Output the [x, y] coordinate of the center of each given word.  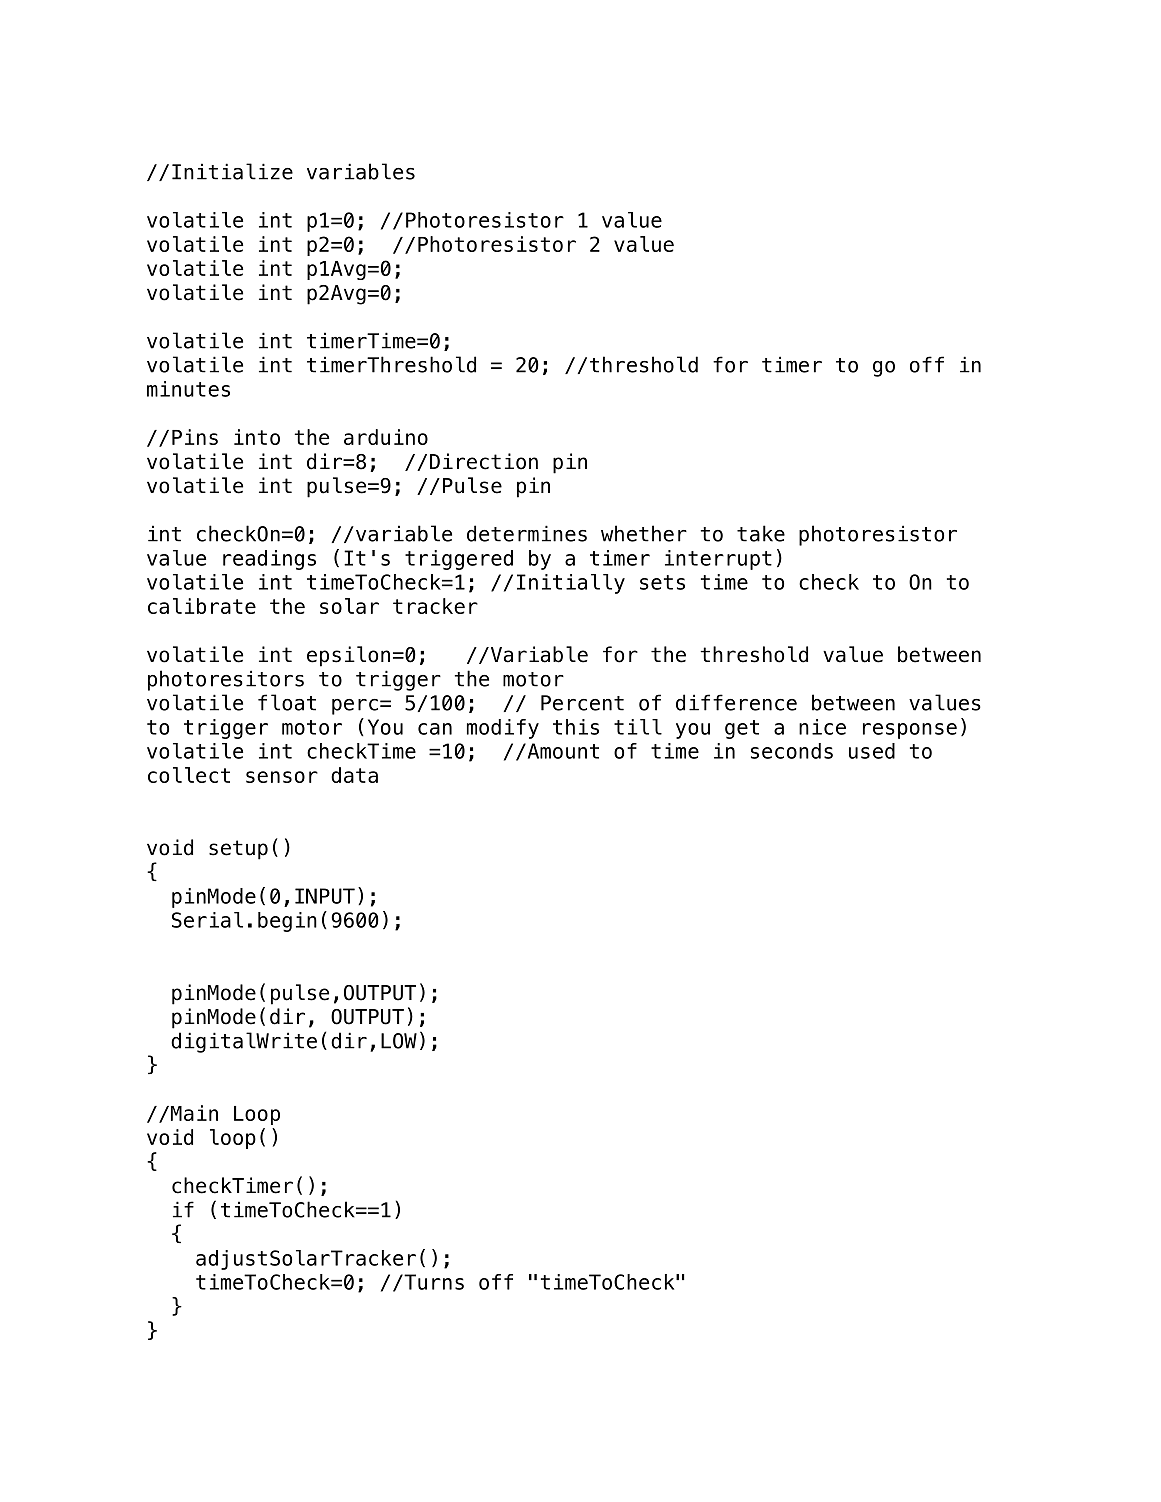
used [872, 751]
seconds [792, 751]
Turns [433, 1282]
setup [238, 850]
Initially [571, 584]
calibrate [202, 606]
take [761, 533]
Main [193, 1113]
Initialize [232, 171]
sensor [282, 777]
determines [527, 533]
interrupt [718, 560]
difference [736, 702]
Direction [484, 461]
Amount [562, 751]
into [257, 437]
